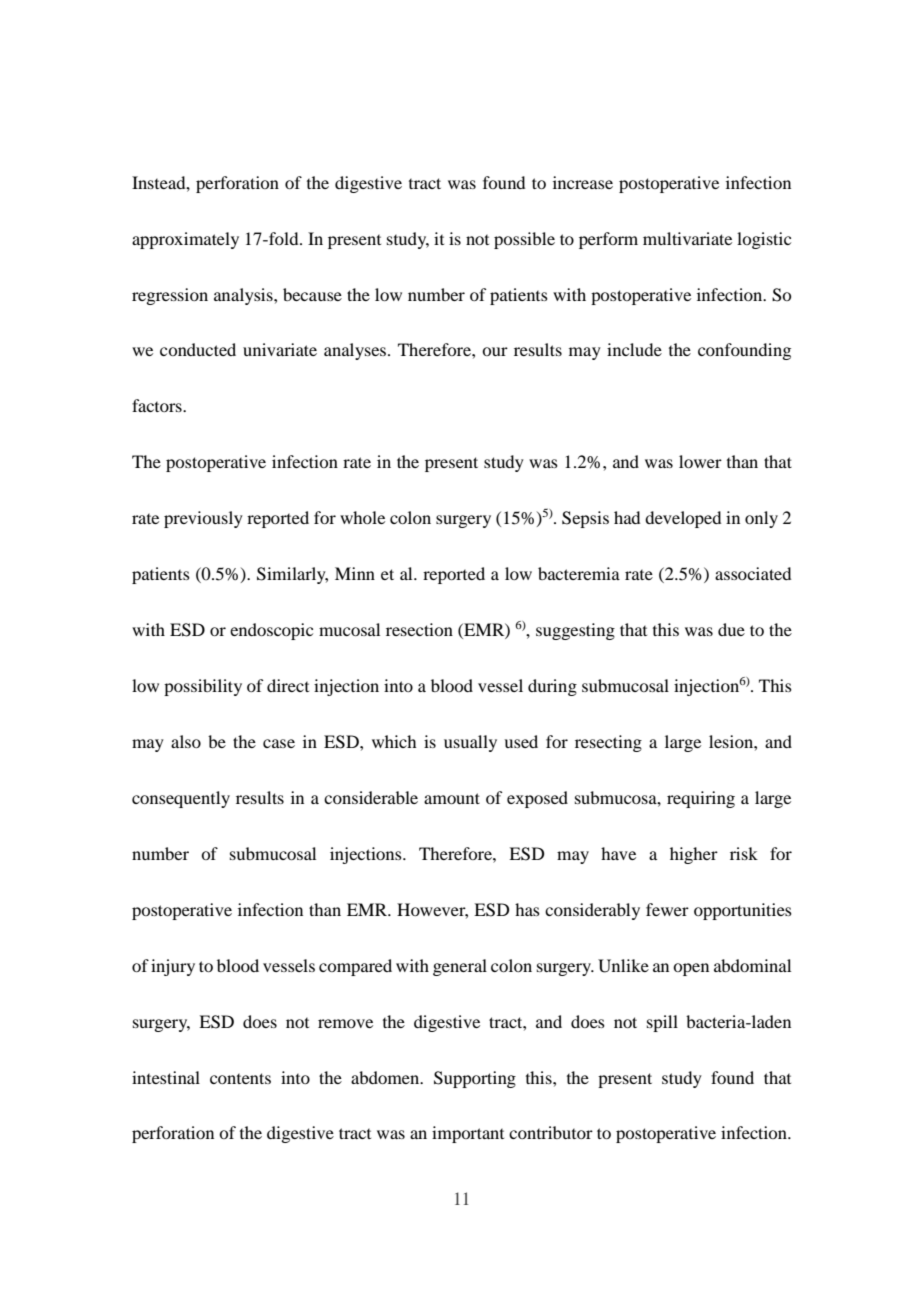  What do you see at coordinates (452, 798) in the screenshot?
I see `amount` at bounding box center [452, 798].
